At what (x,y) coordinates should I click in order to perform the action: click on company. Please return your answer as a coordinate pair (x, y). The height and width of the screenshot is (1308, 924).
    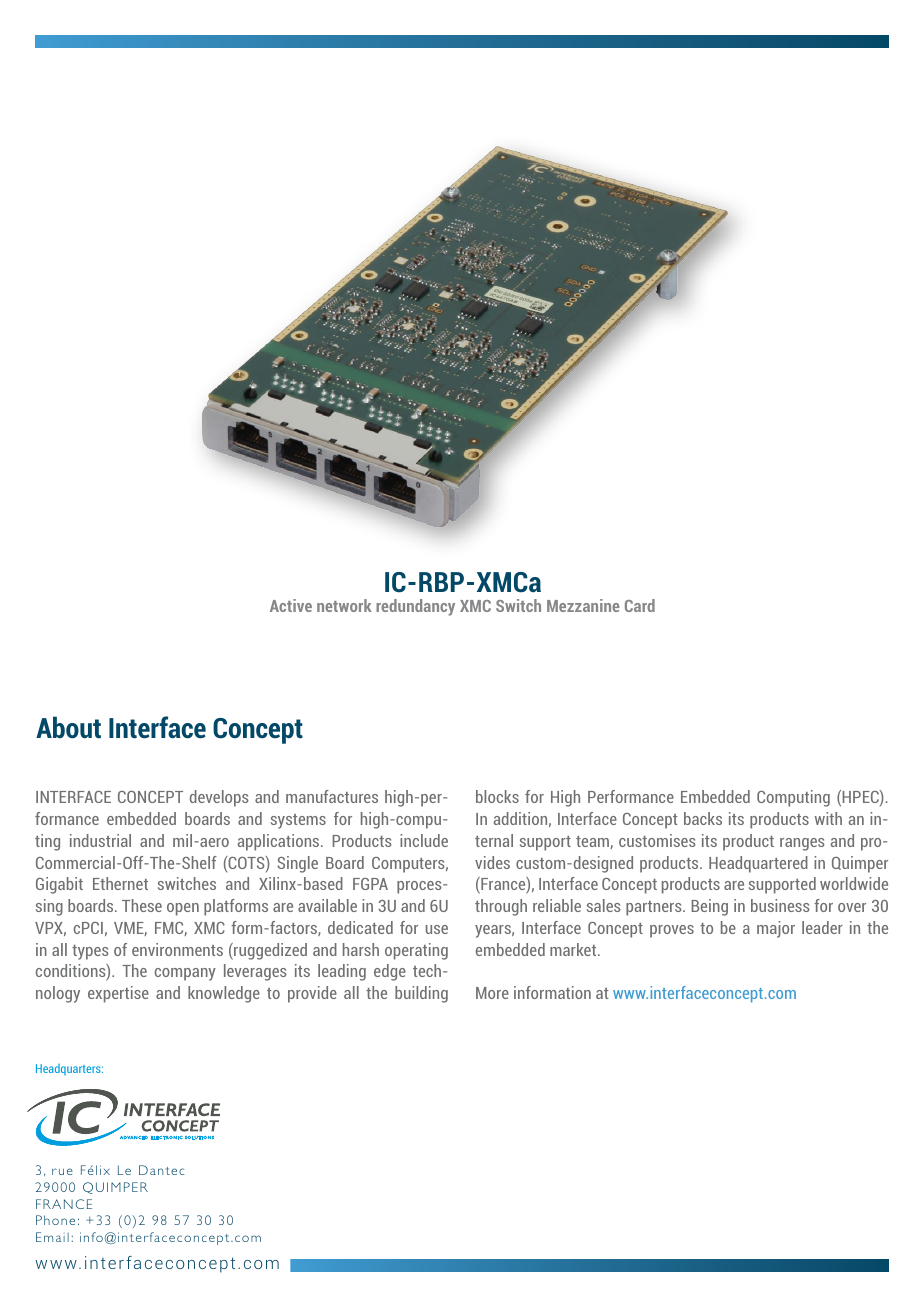
    Looking at the image, I should click on (185, 974).
